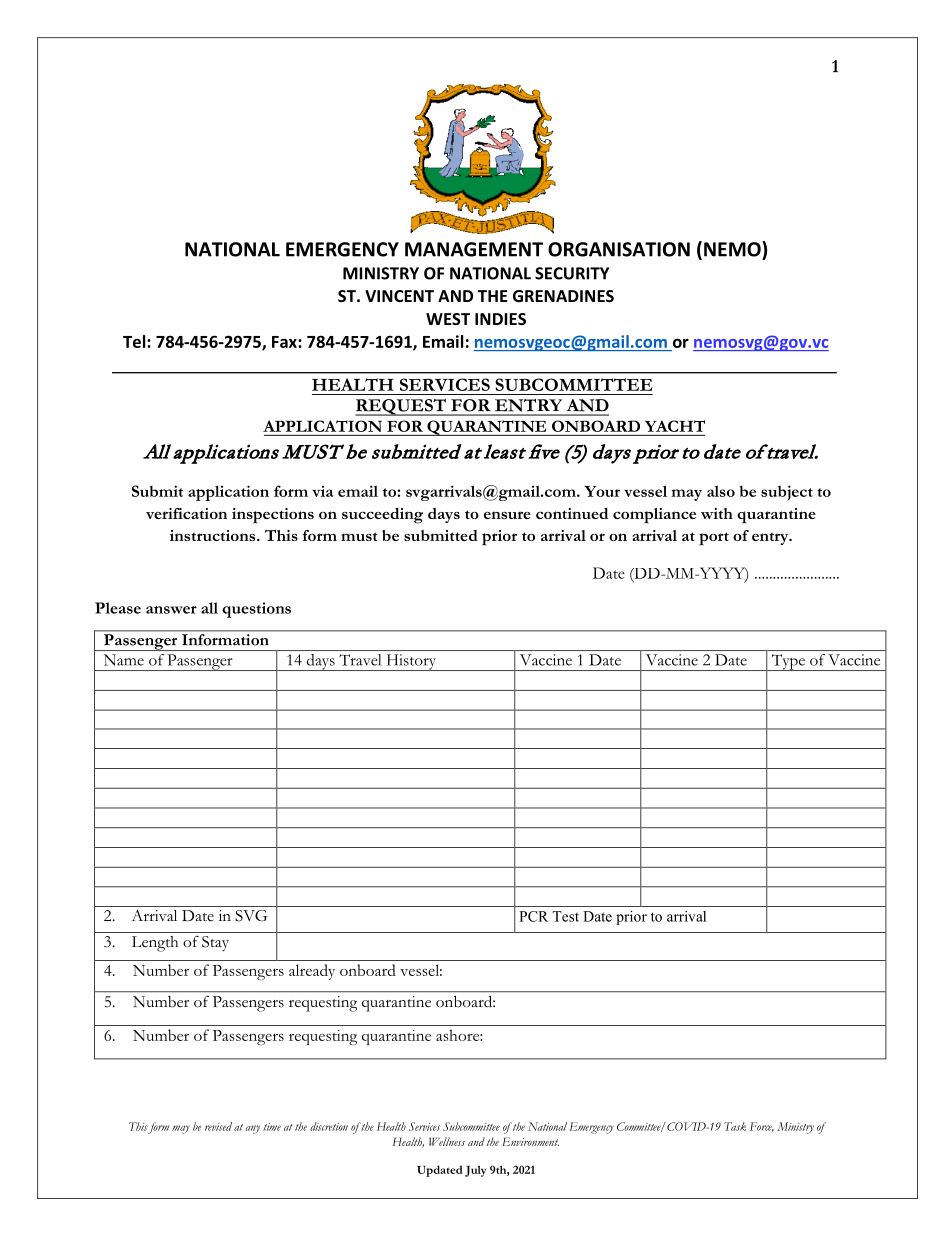  Describe the element at coordinates (735, 1126) in the page. I see `Task` at that location.
